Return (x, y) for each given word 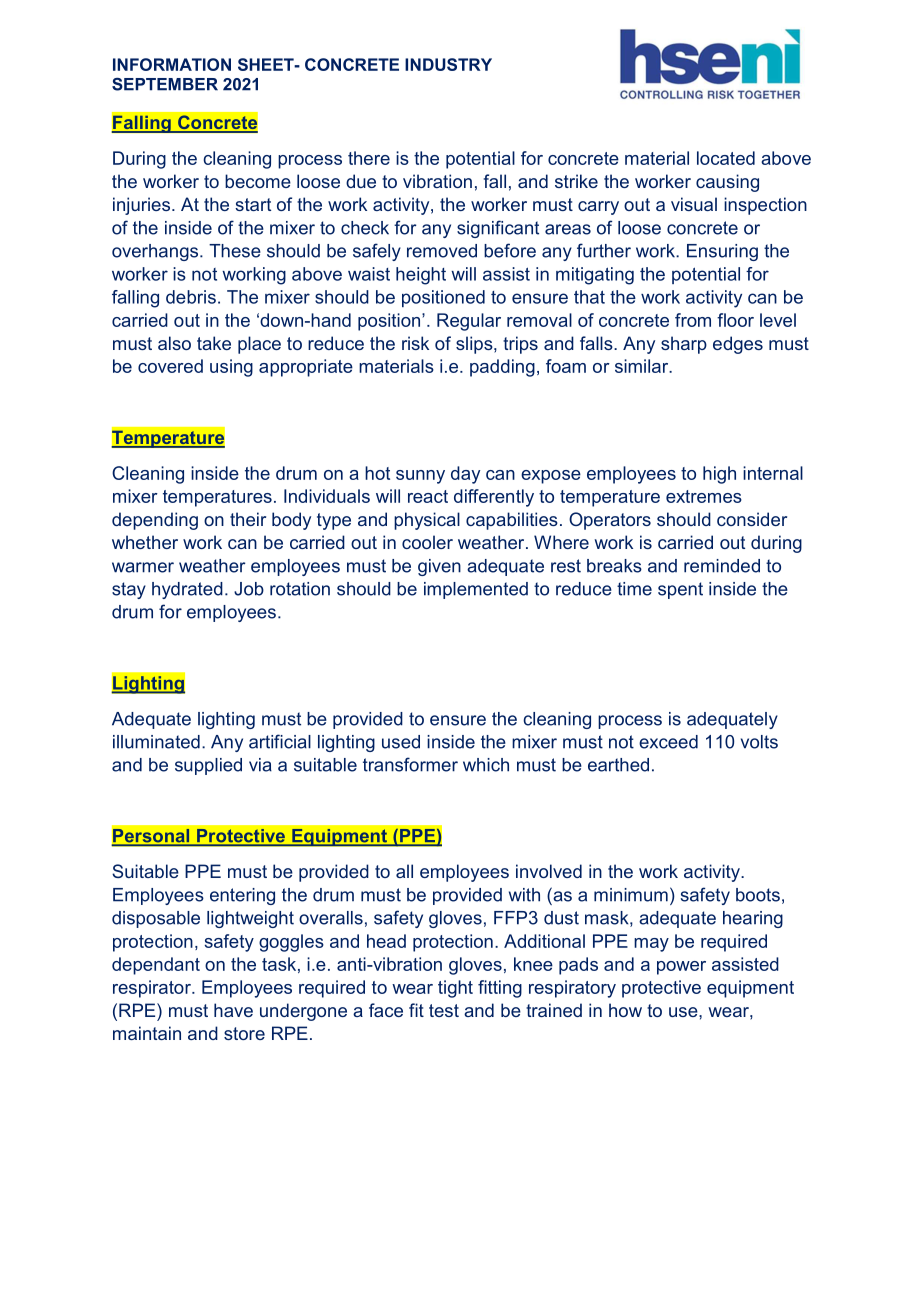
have (233, 1010)
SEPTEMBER (165, 84)
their (248, 519)
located (726, 158)
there (369, 158)
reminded (722, 566)
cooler (427, 542)
